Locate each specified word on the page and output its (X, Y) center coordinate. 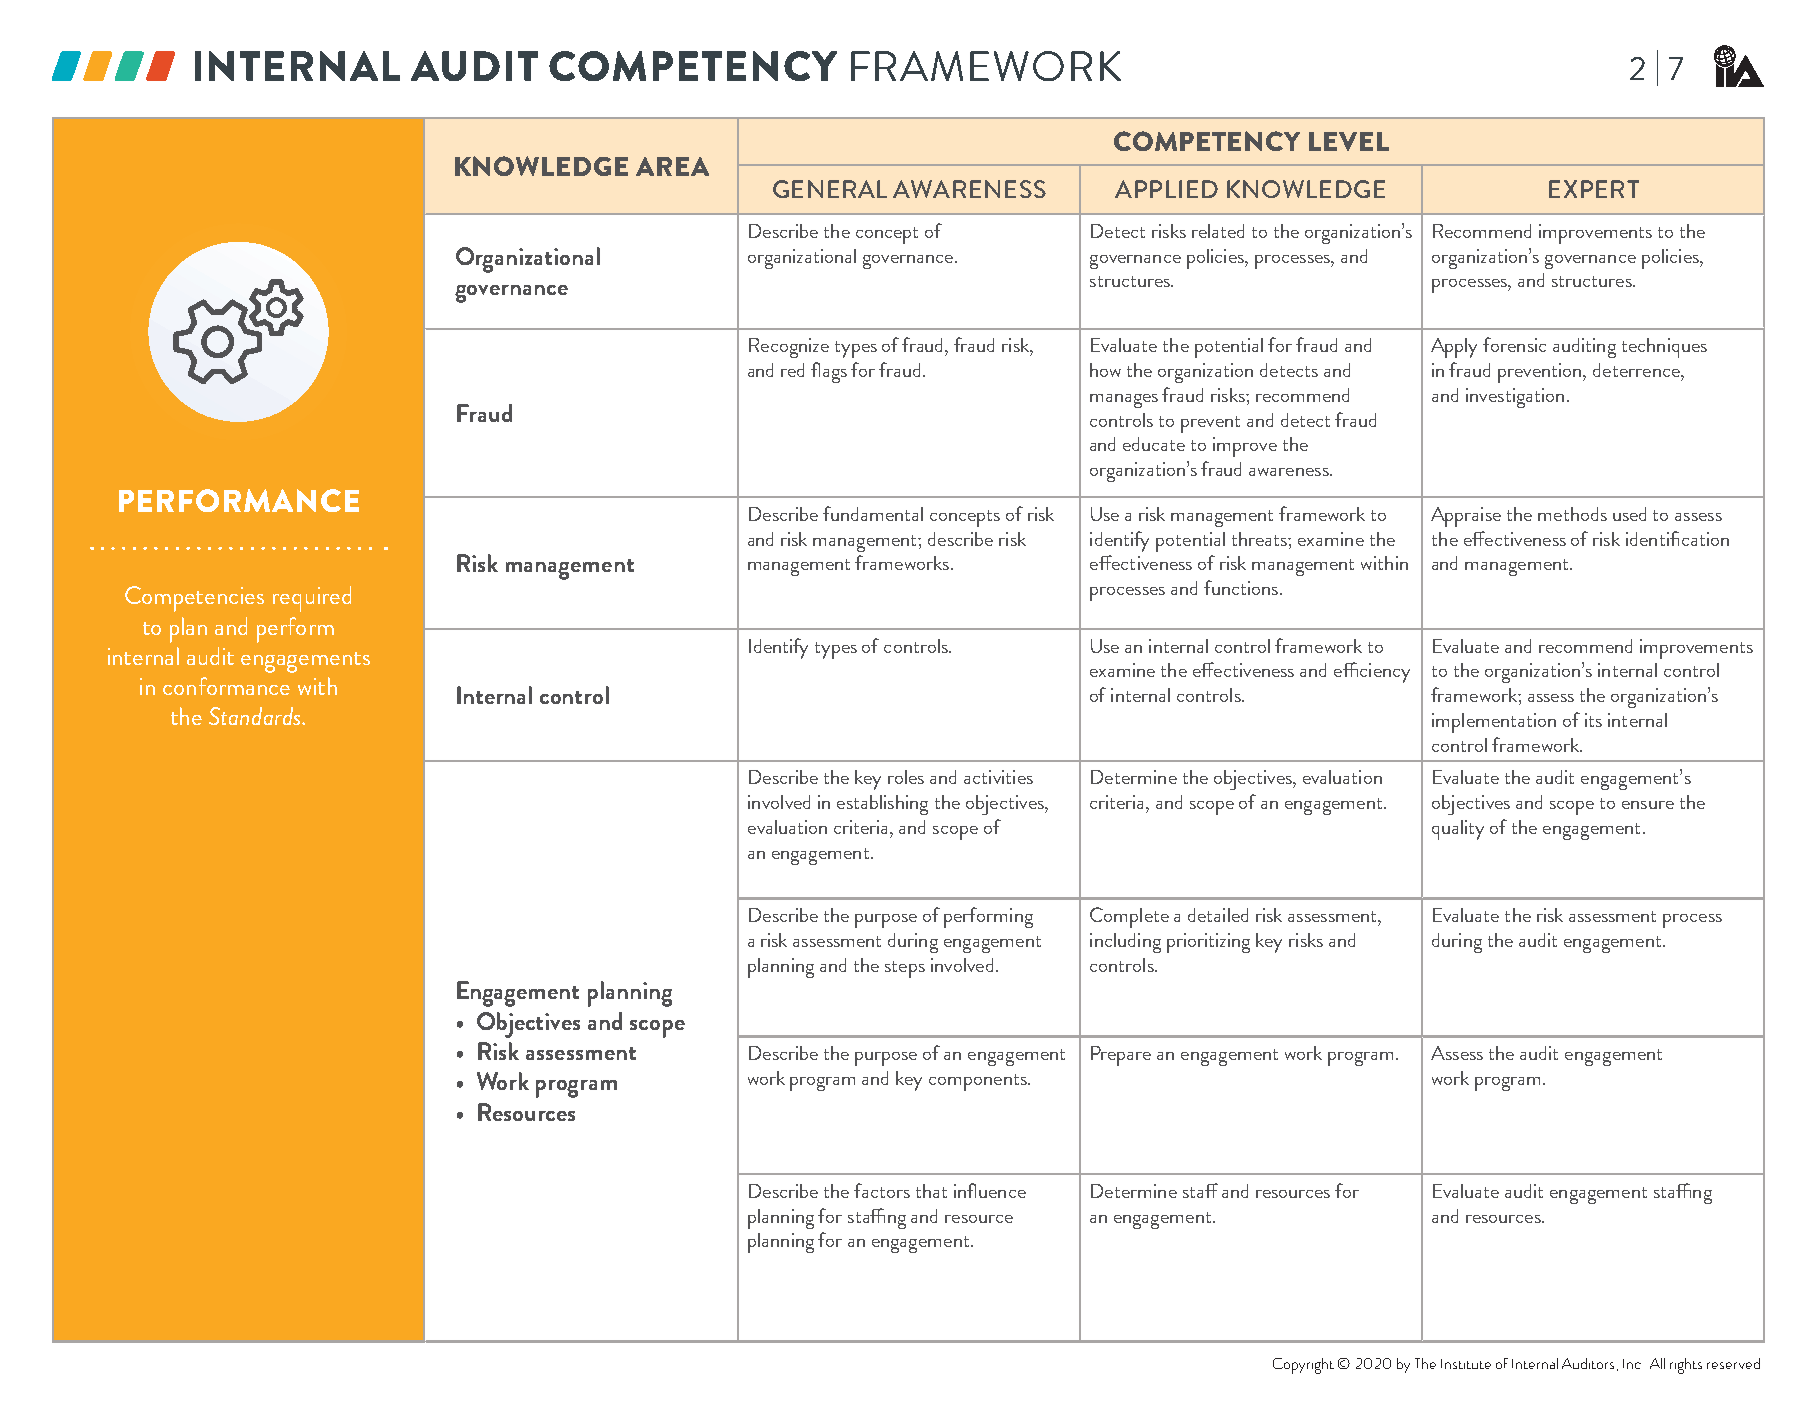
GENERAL (830, 189)
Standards (256, 716)
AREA (672, 166)
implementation (1494, 723)
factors (882, 1190)
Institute (1466, 1364)
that (931, 1191)
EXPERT (1594, 189)
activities (998, 777)
